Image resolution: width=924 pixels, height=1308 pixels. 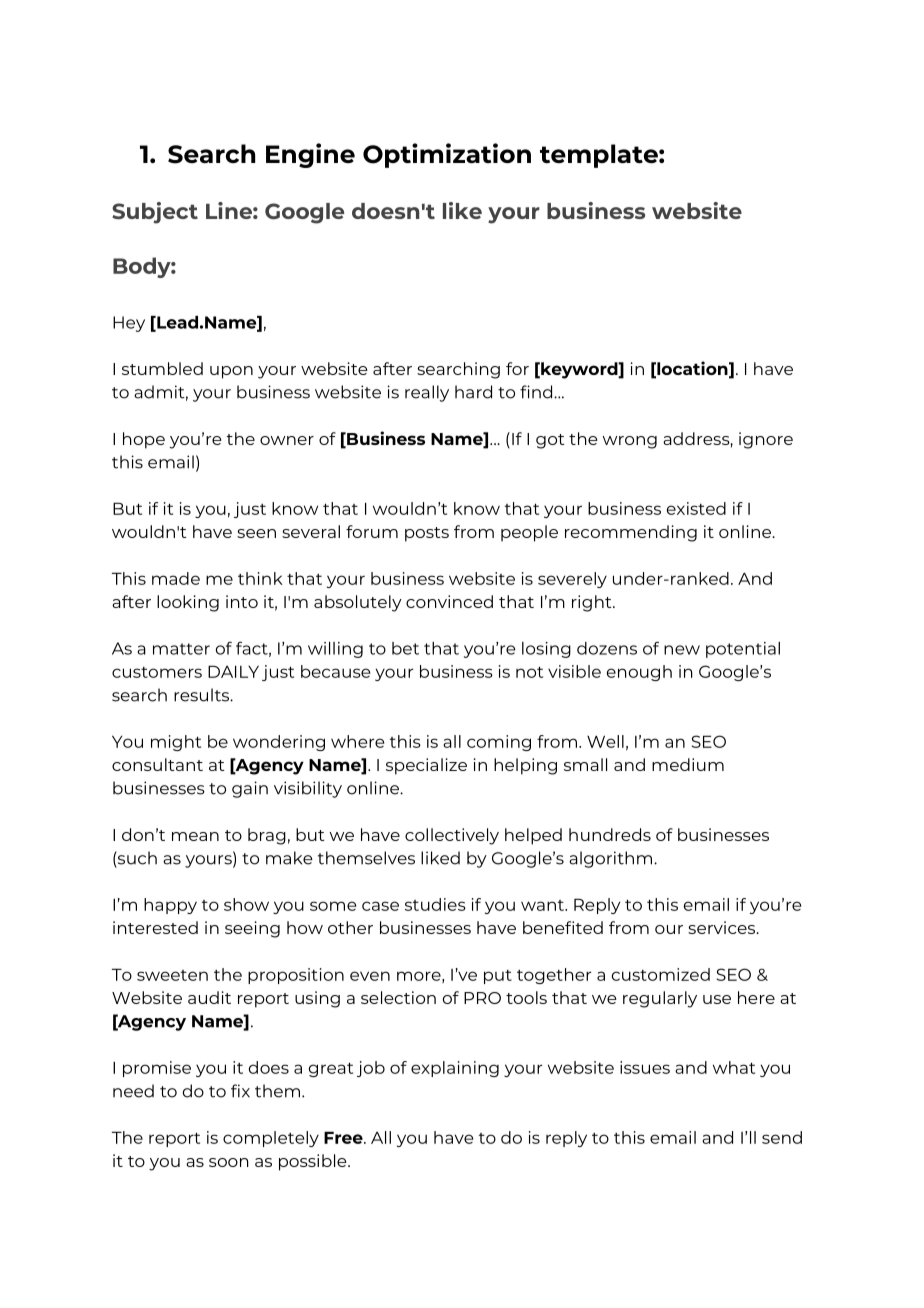 What do you see at coordinates (696, 508) in the document?
I see `existed` at bounding box center [696, 508].
